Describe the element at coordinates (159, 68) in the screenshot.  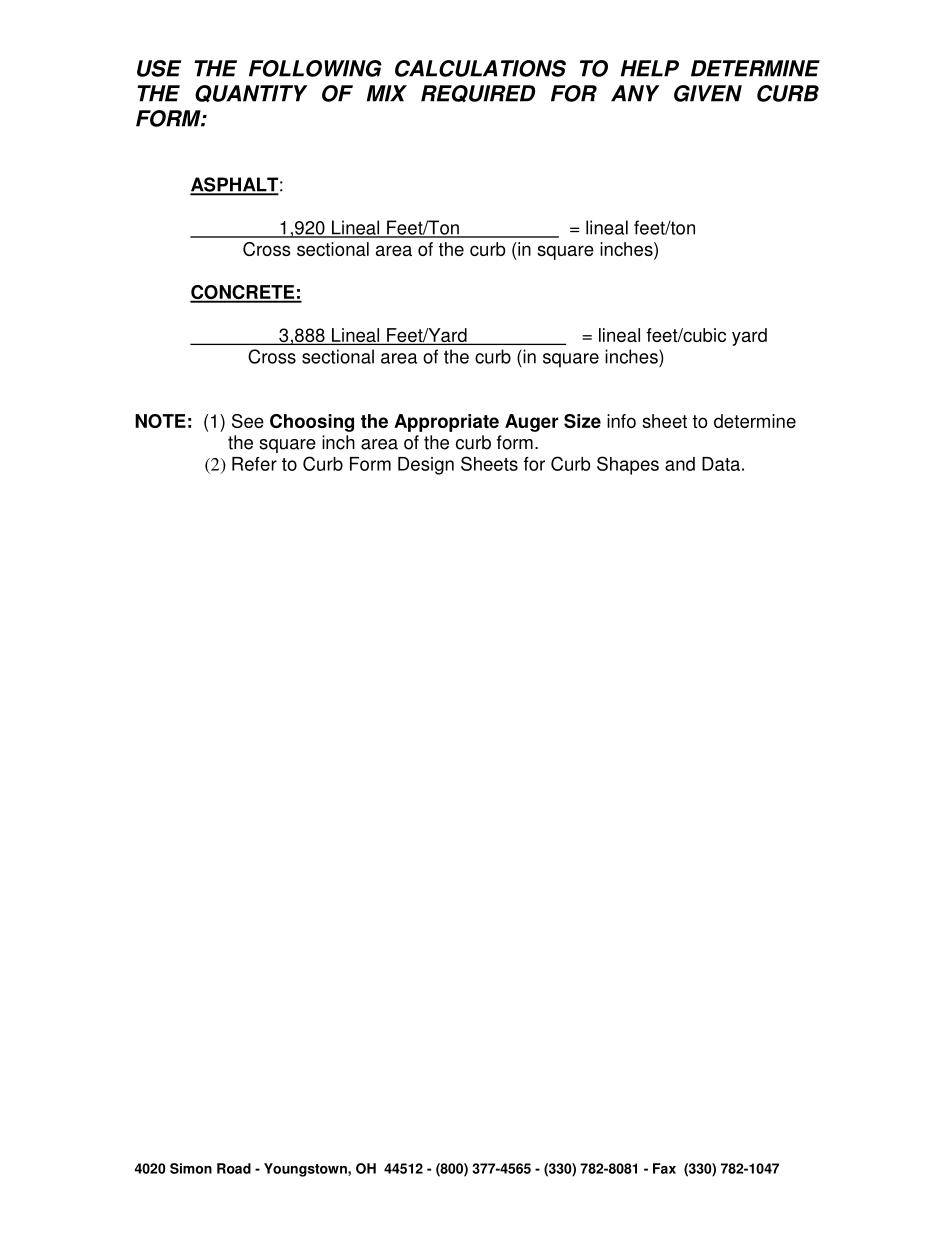
I see `USE` at that location.
